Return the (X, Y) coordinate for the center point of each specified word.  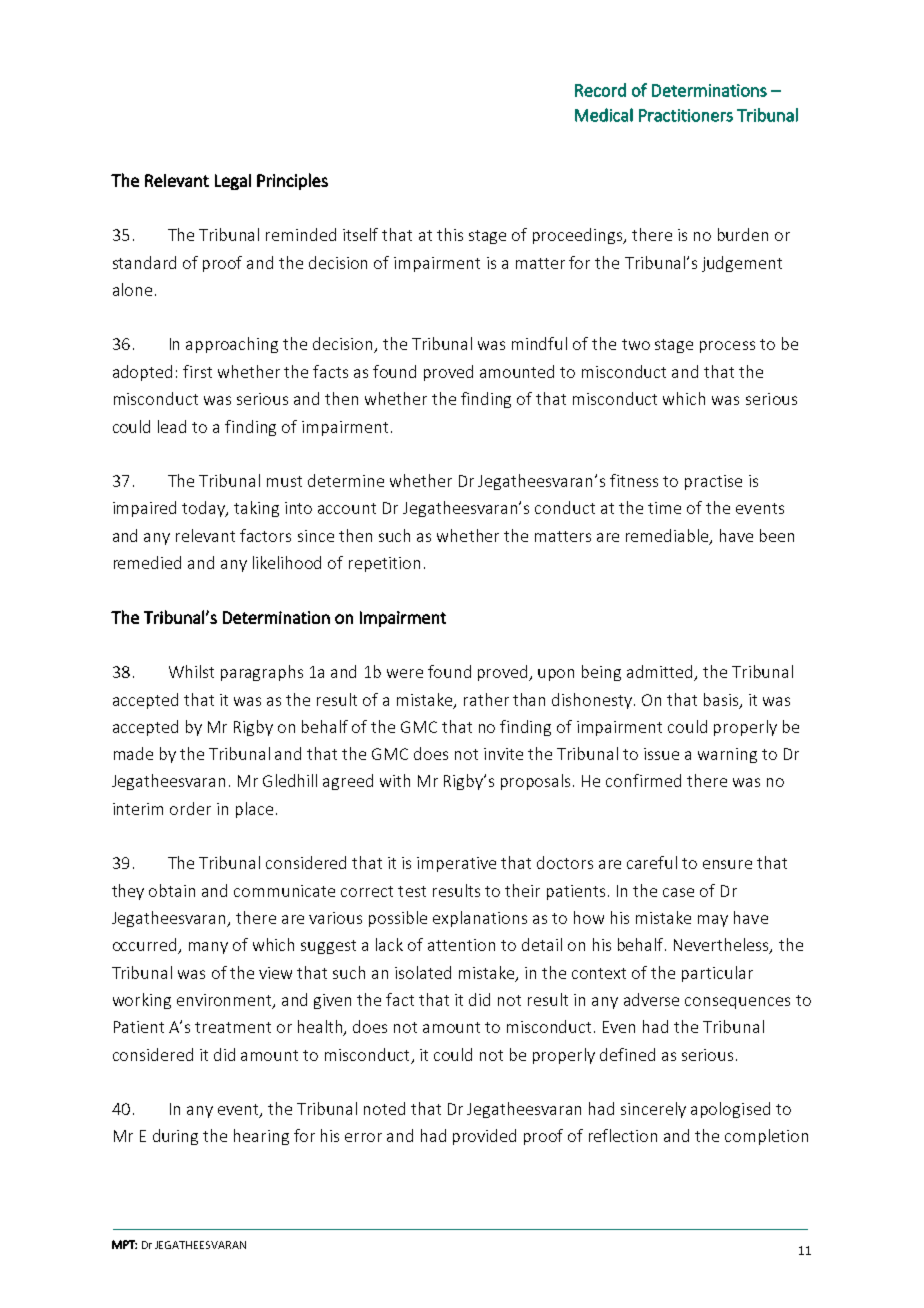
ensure (727, 864)
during (175, 1137)
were (405, 673)
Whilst (191, 671)
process (727, 347)
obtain (172, 890)
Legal (233, 182)
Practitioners (686, 115)
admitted (661, 673)
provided (484, 1137)
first (197, 371)
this (450, 234)
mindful (539, 343)
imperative (456, 864)
